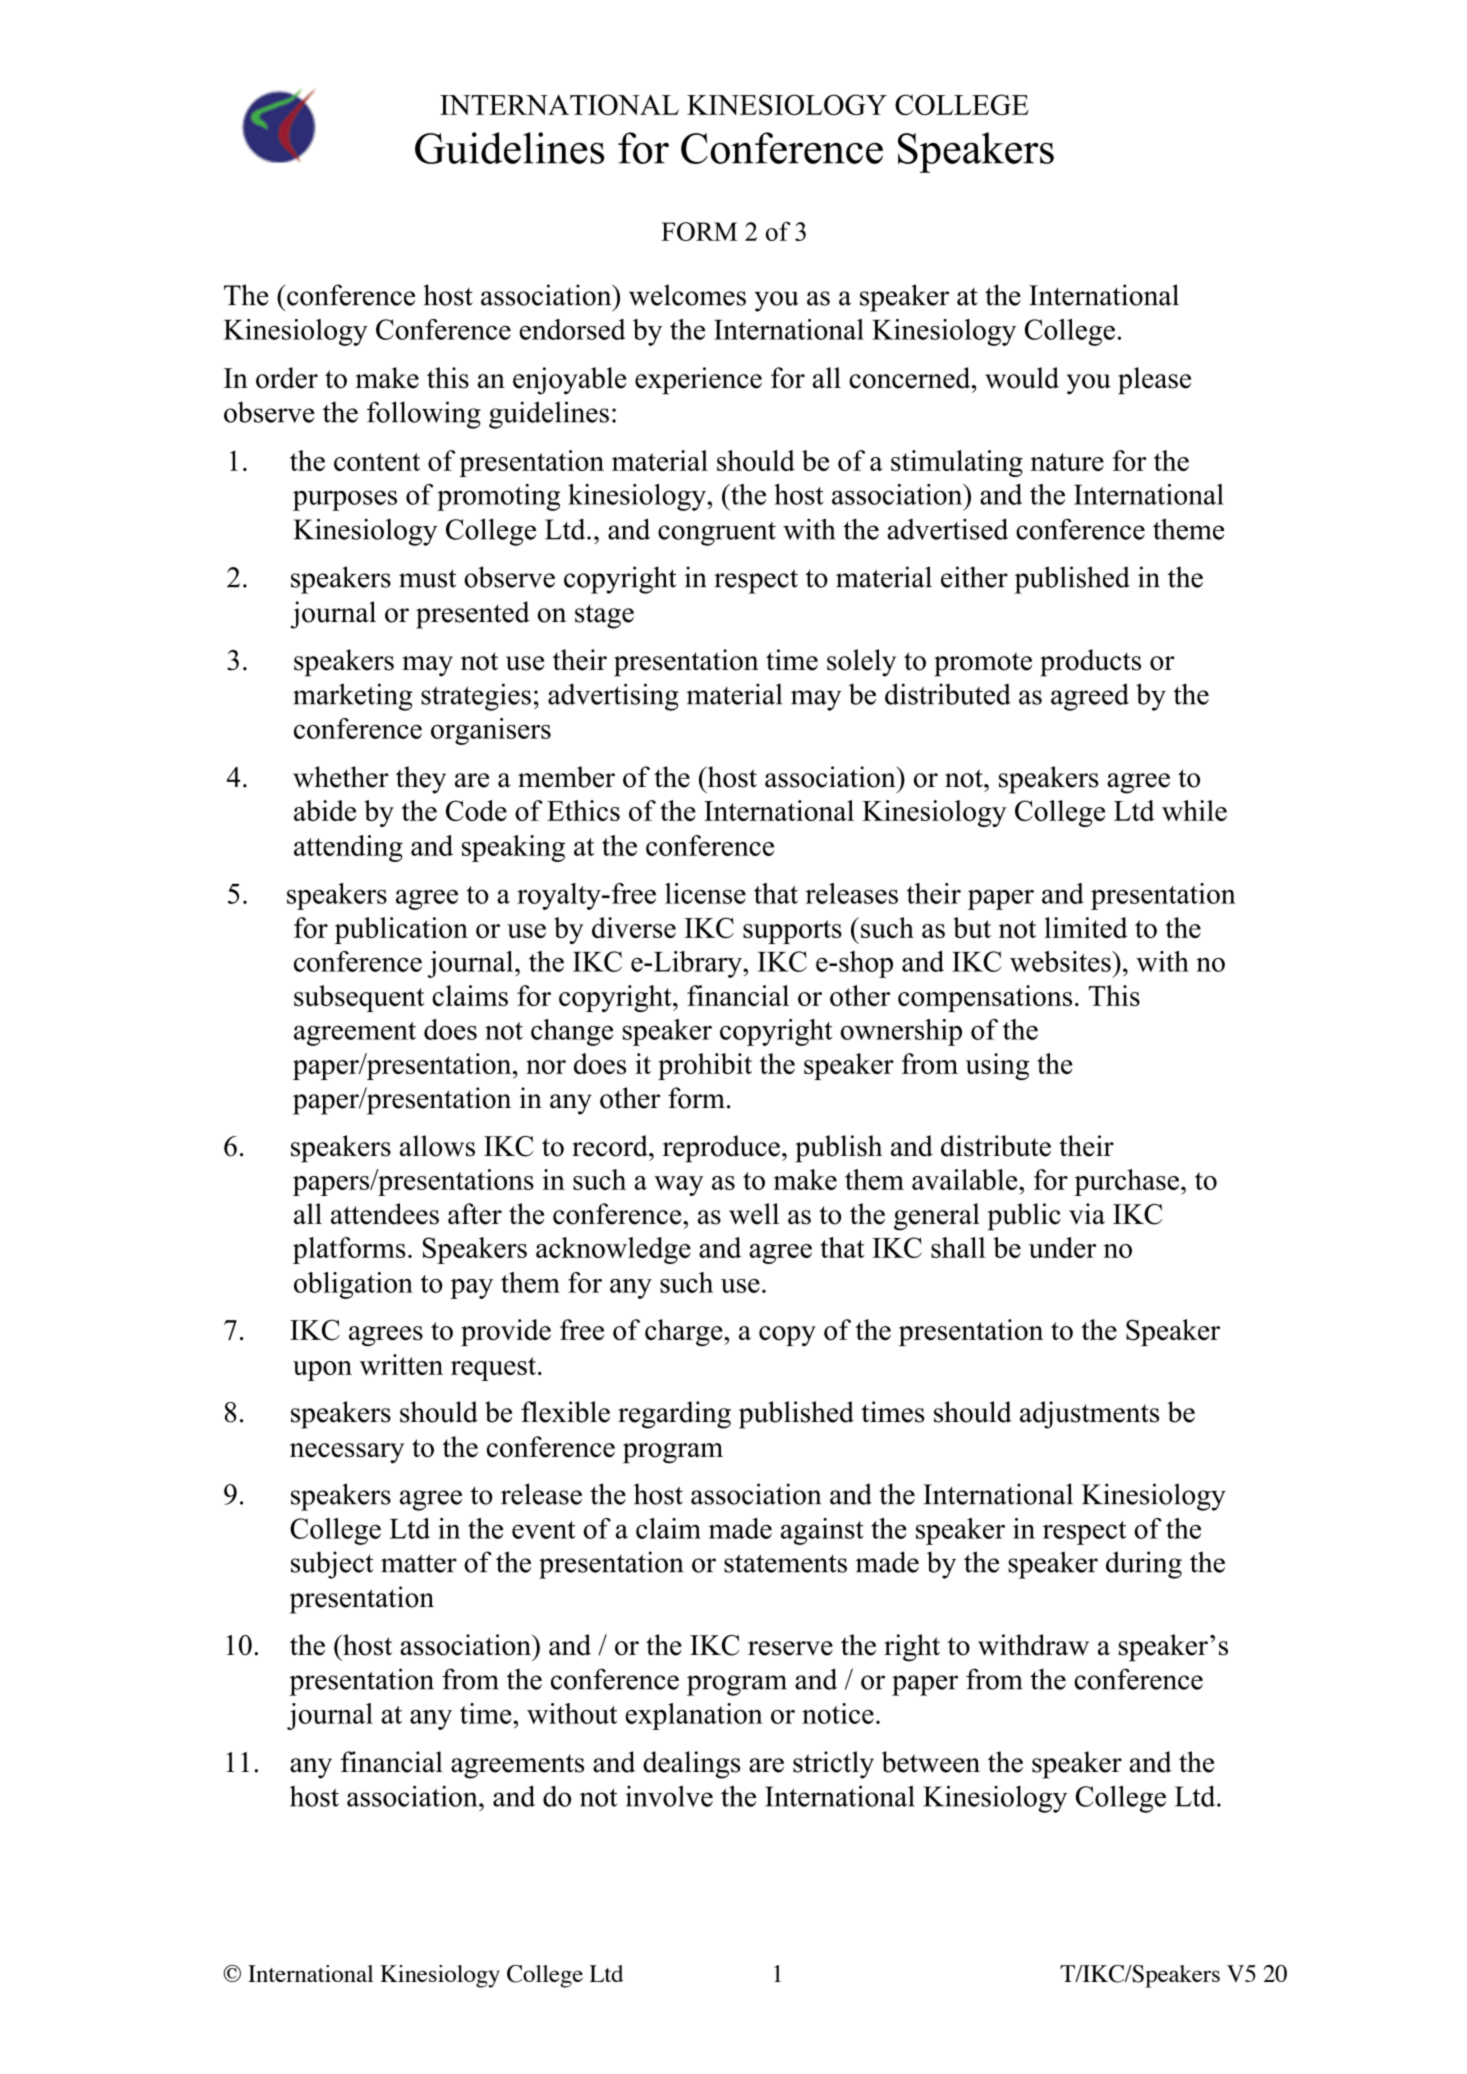 Image resolution: width=1467 pixels, height=2074 pixels. I want to click on experience, so click(698, 381).
